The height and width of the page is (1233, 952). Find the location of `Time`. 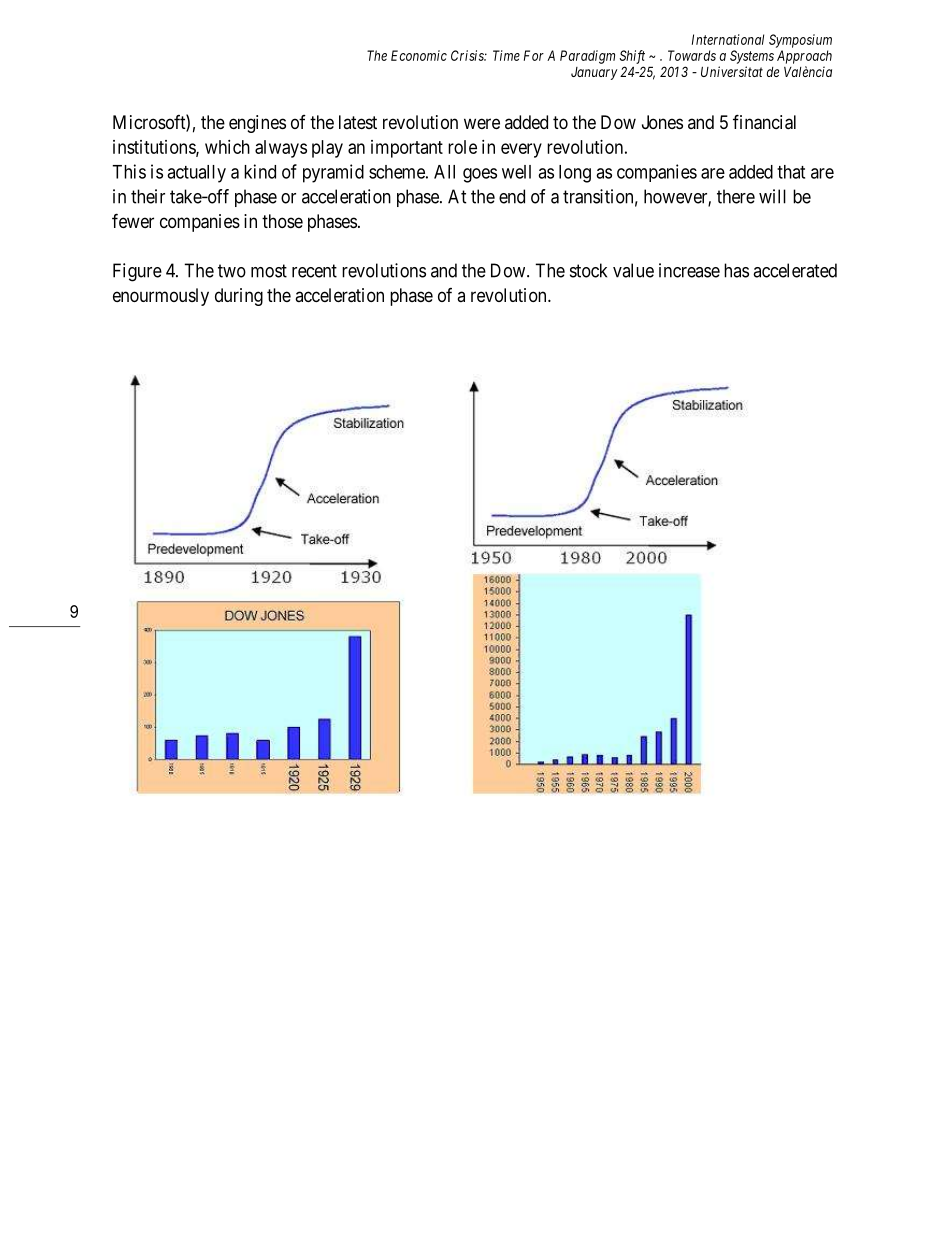

Time is located at coordinates (506, 55).
